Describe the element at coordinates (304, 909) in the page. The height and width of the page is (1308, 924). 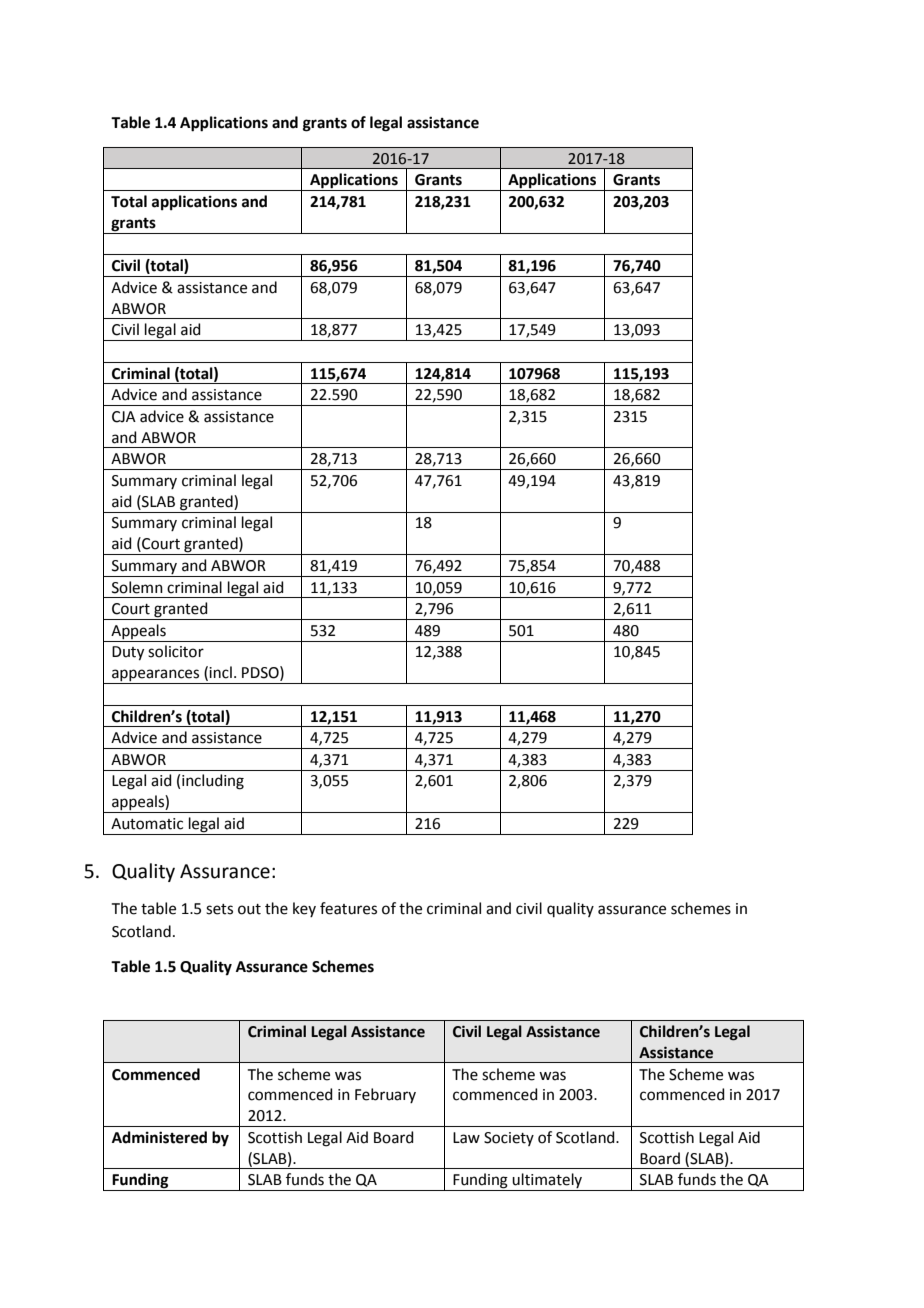
I see `key` at that location.
